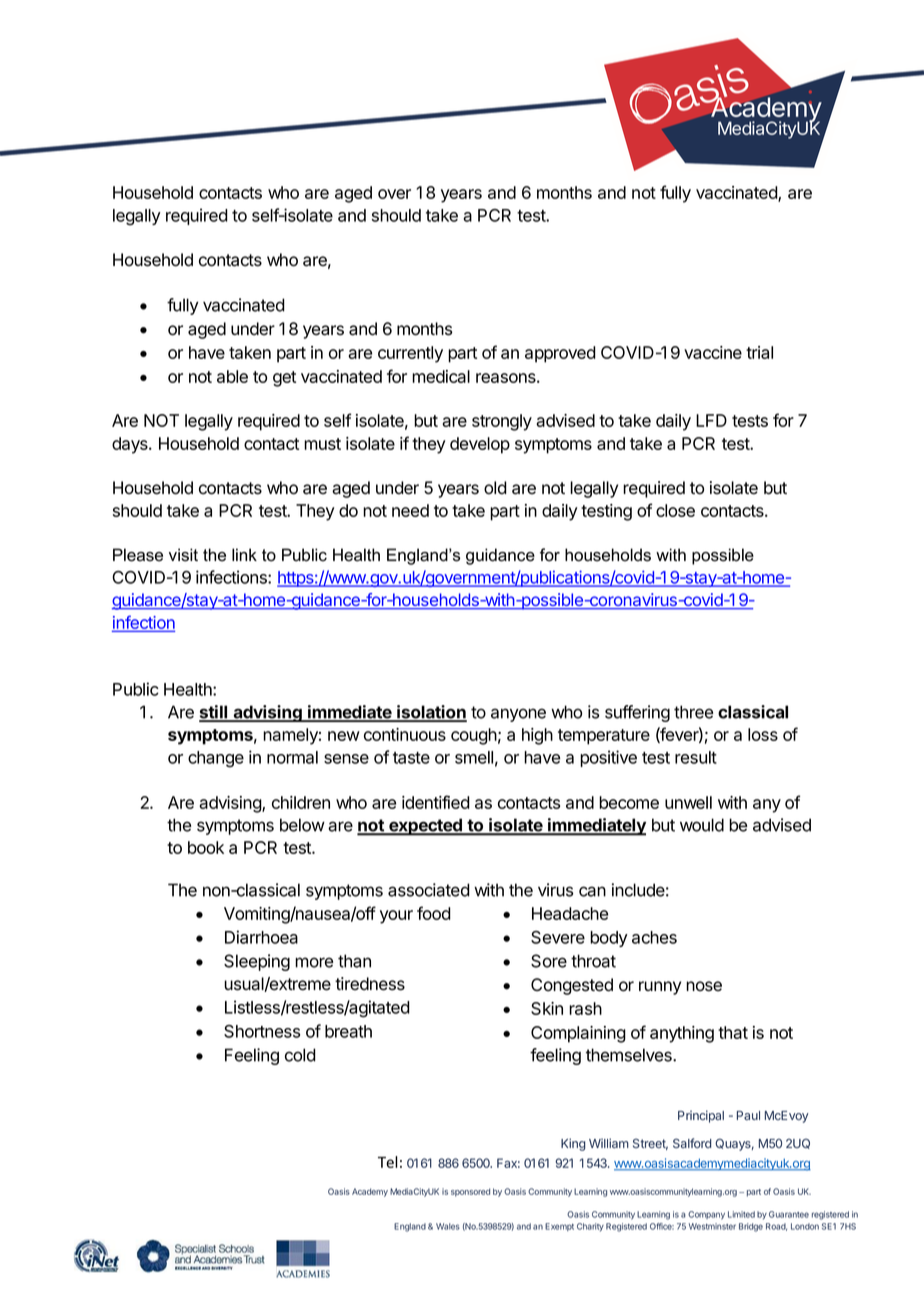 The width and height of the screenshot is (924, 1308). What do you see at coordinates (688, 802) in the screenshot?
I see `unwell` at bounding box center [688, 802].
